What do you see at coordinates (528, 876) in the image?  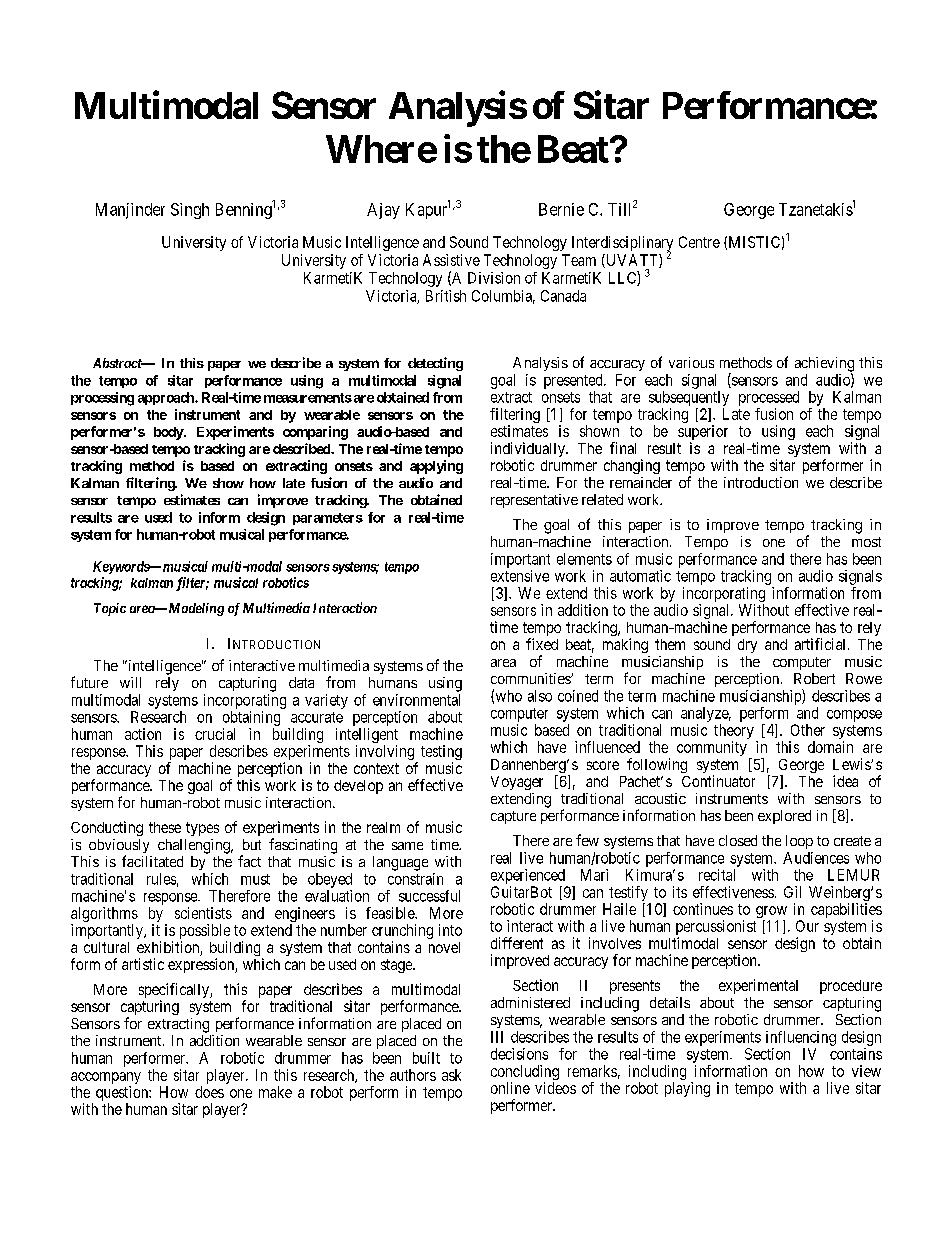 I see `experienced` at bounding box center [528, 876].
